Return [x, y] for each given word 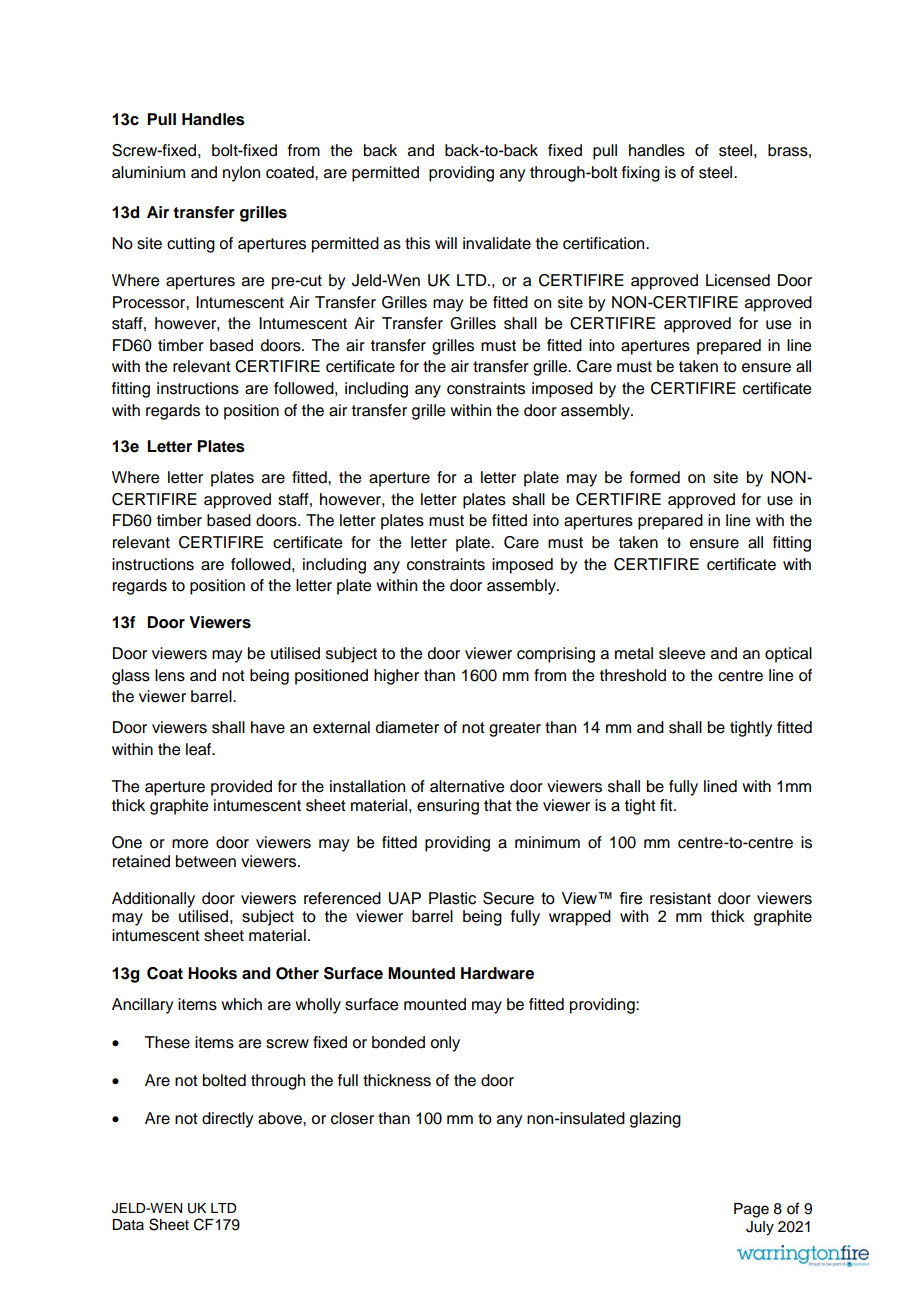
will [446, 243]
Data [128, 1224]
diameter [407, 727]
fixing [641, 174]
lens [170, 675]
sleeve [682, 653]
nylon [241, 174]
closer [352, 1118]
